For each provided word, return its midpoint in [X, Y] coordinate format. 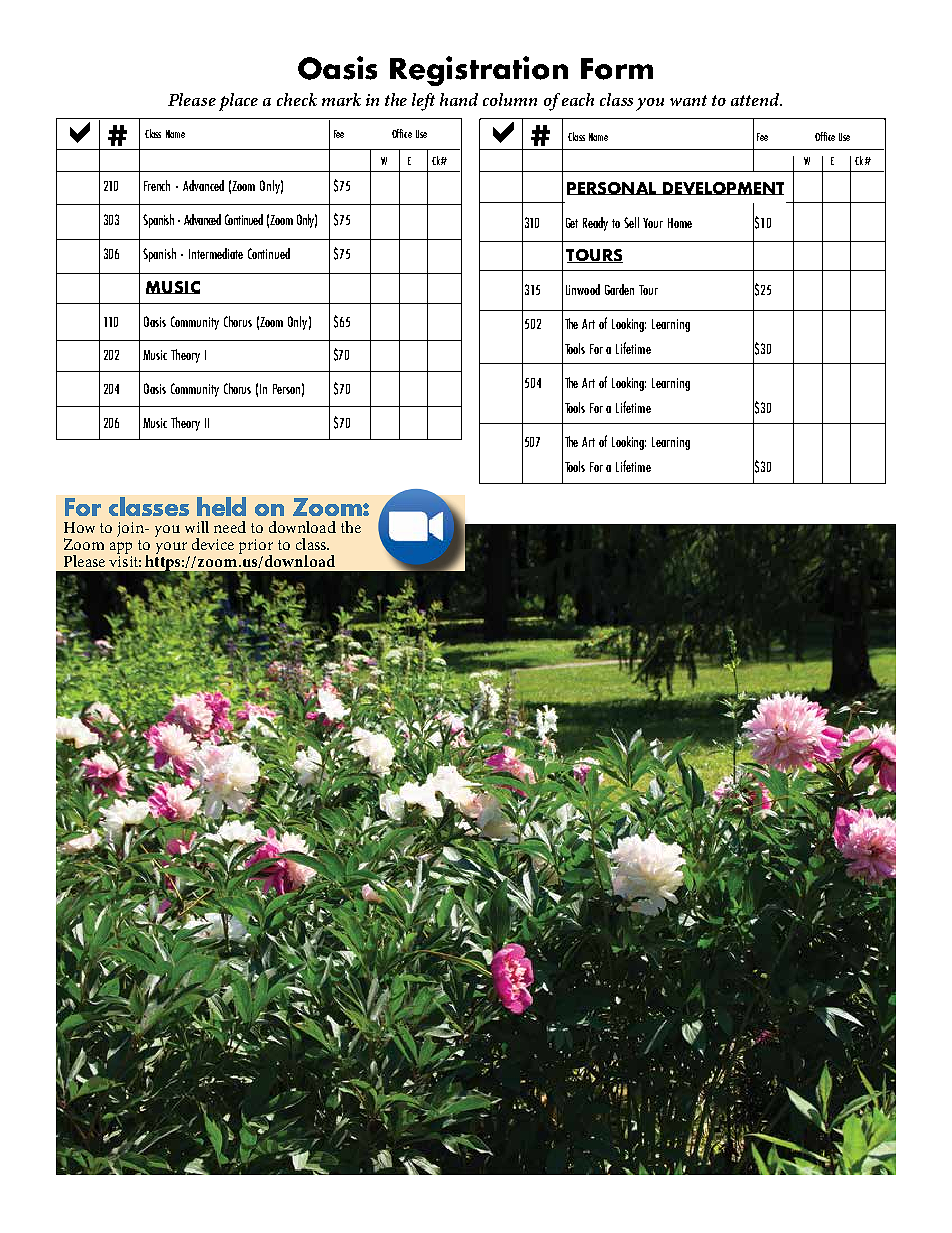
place [238, 102]
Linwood [583, 289]
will [197, 527]
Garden [619, 289]
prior [256, 548]
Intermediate [216, 253]
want [688, 100]
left [423, 102]
